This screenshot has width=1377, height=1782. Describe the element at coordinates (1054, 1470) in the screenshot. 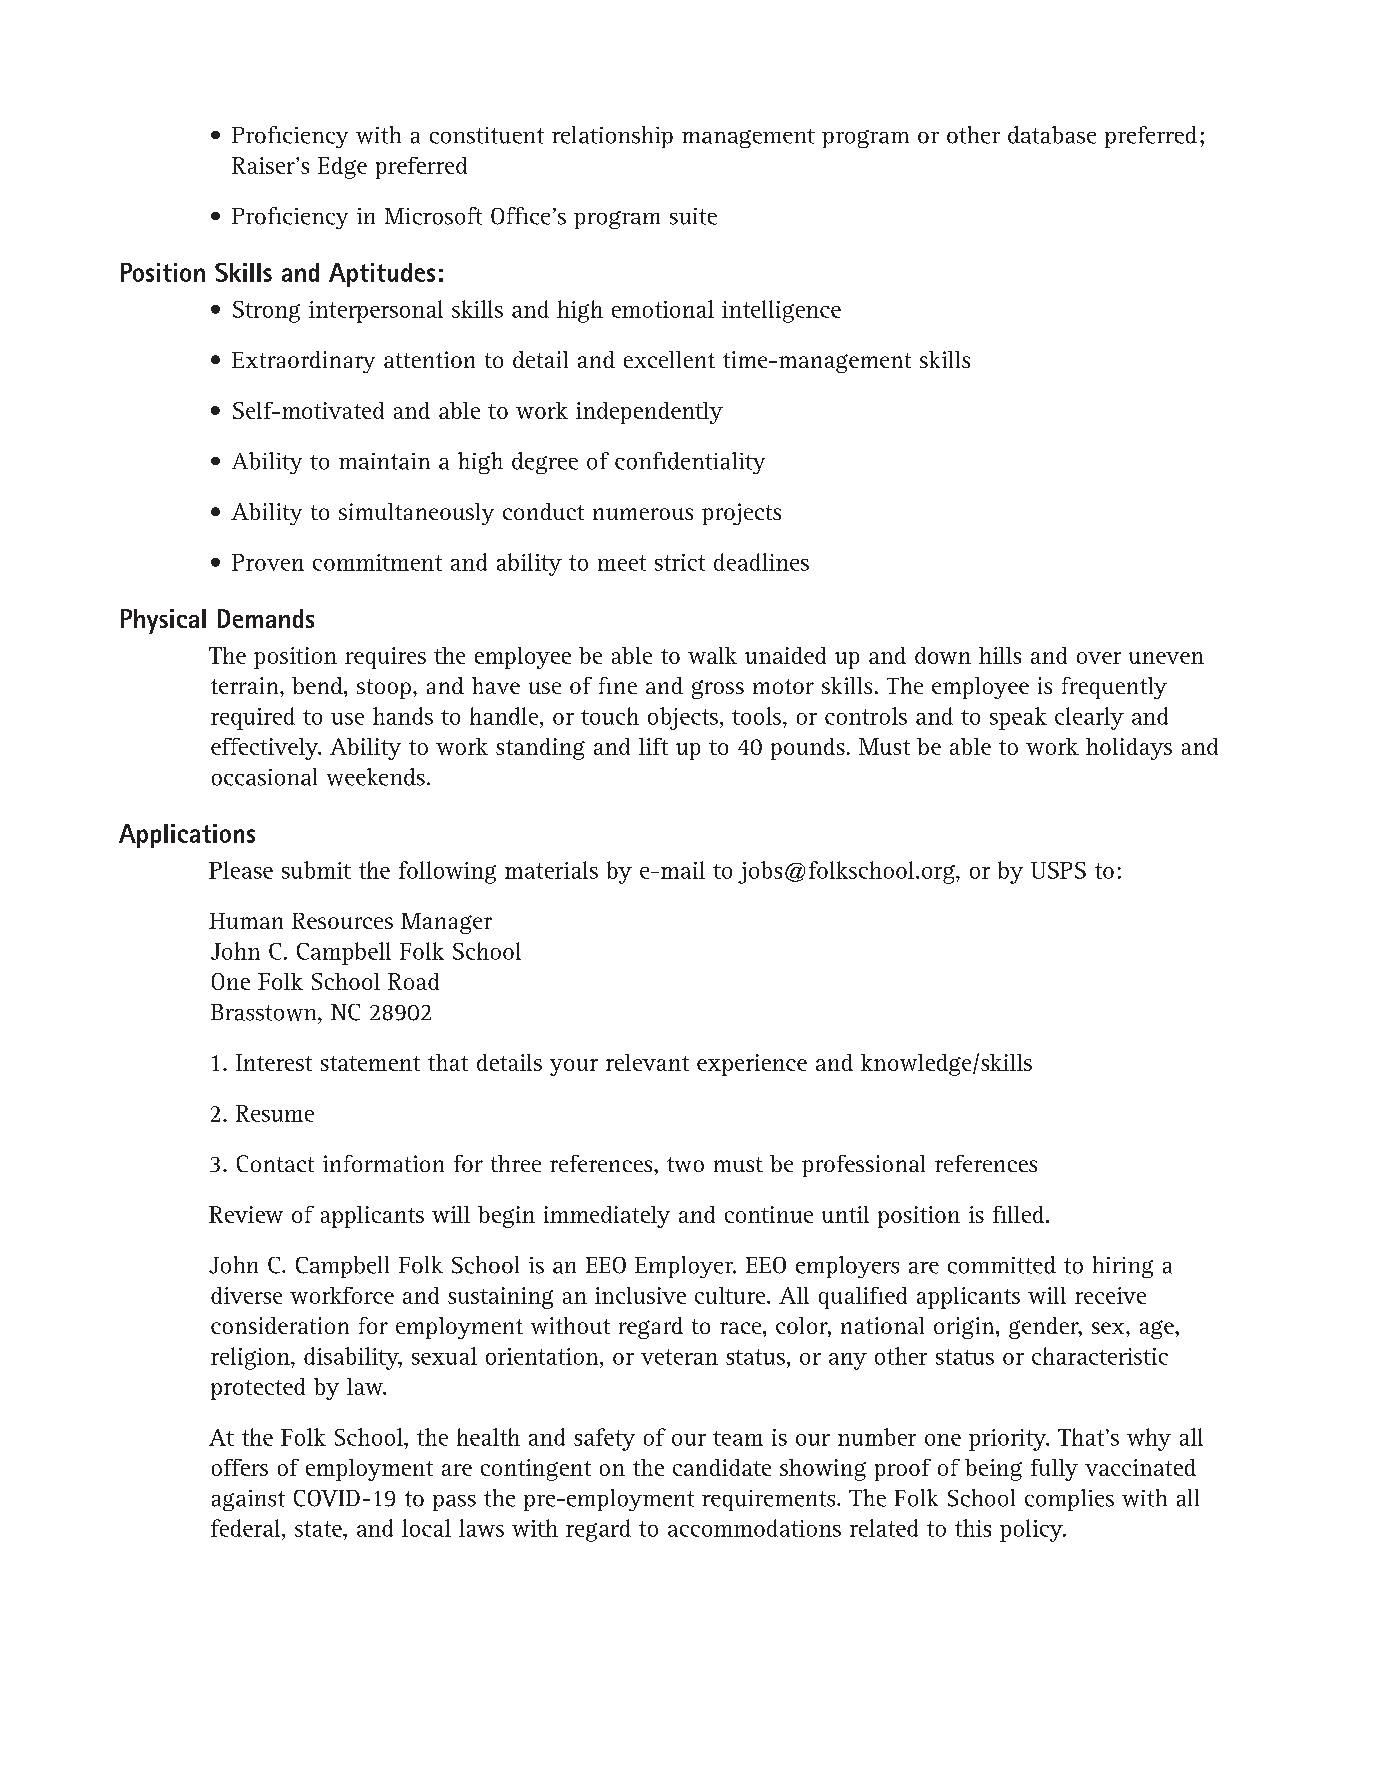

I see `fully` at that location.
